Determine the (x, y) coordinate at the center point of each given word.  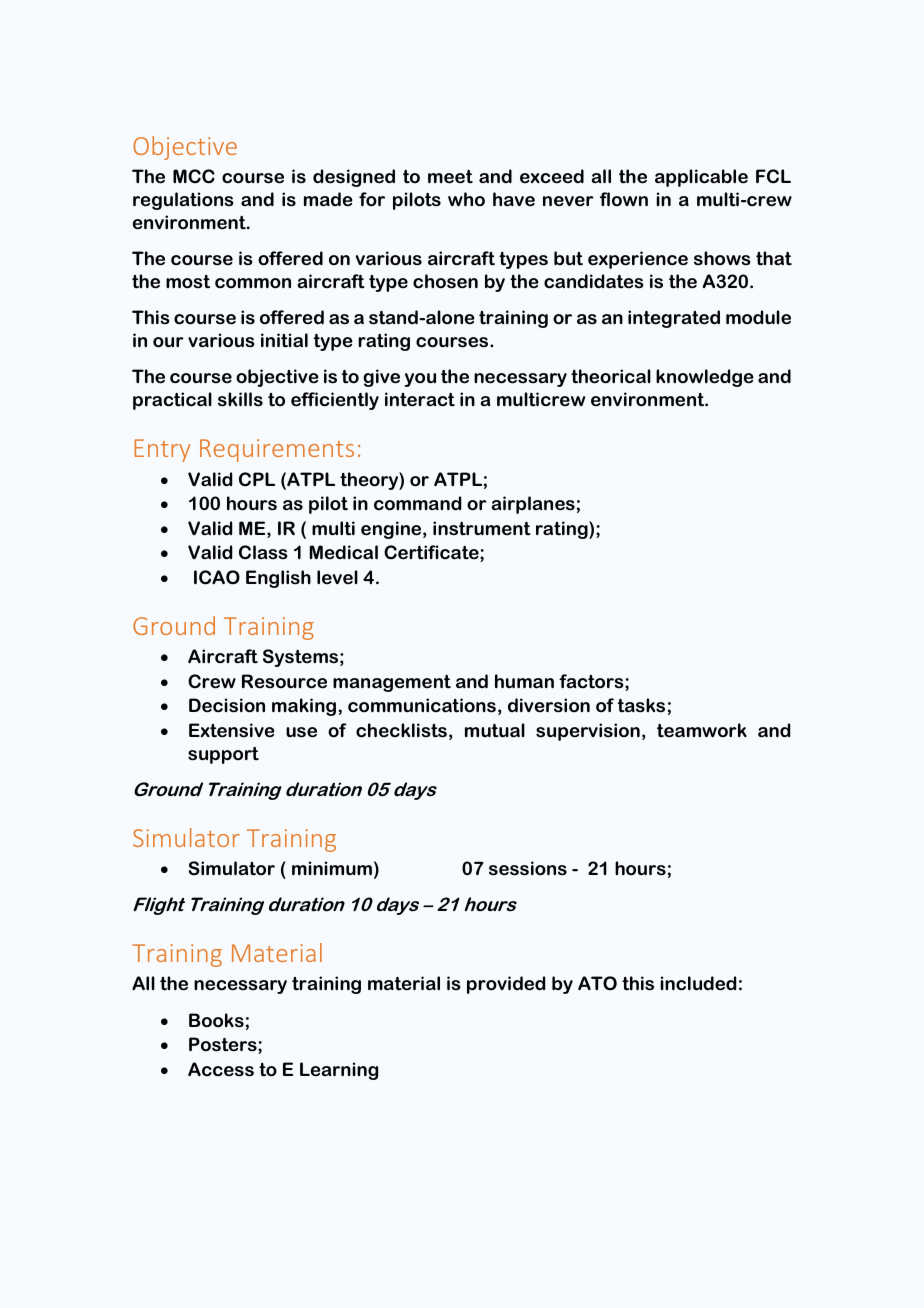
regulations (183, 201)
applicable (701, 178)
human (524, 681)
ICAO (217, 577)
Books (216, 1020)
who (466, 199)
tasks (641, 705)
